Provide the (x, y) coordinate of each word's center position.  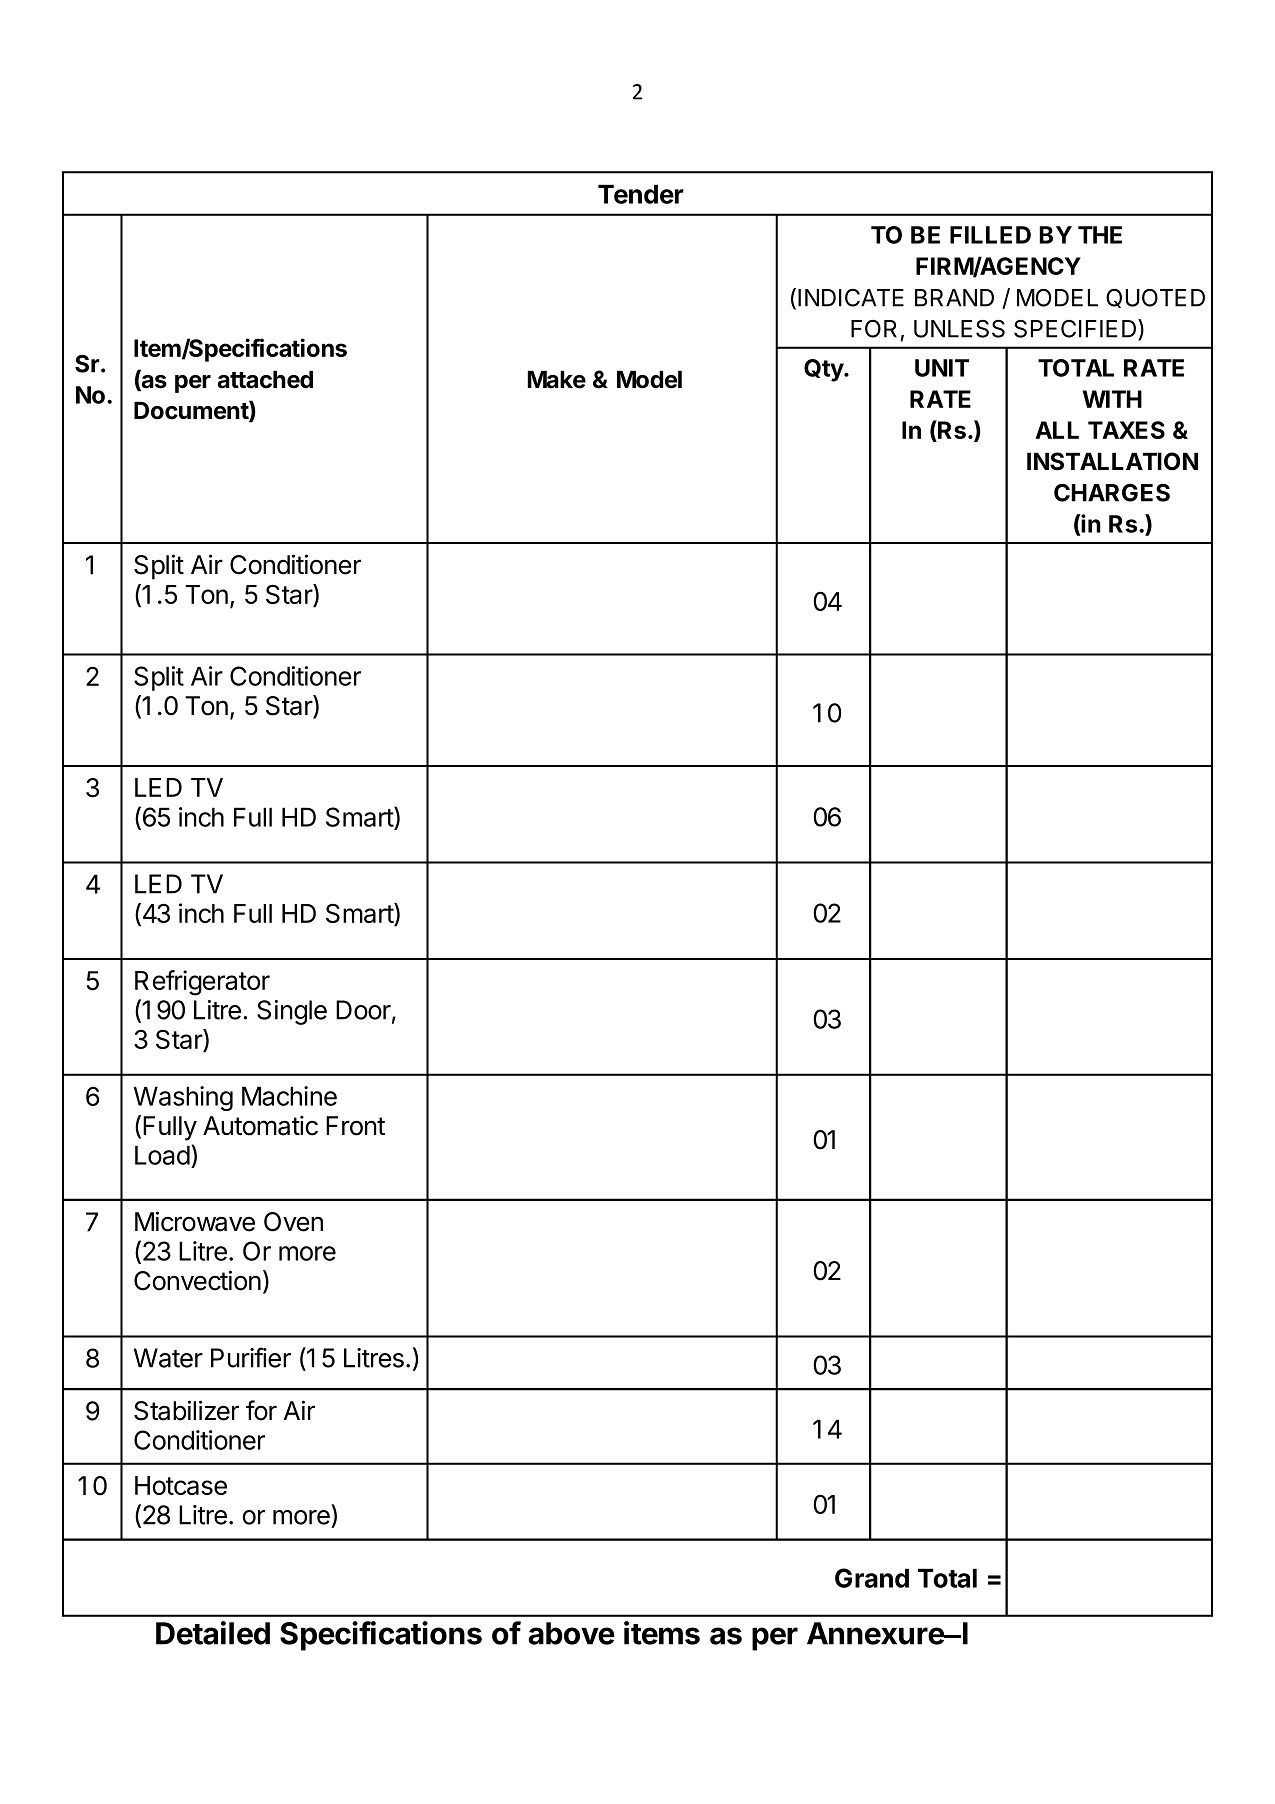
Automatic (260, 1125)
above (571, 1633)
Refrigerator (202, 983)
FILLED (990, 235)
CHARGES (1112, 493)
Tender (641, 194)
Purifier (251, 1357)
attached (265, 379)
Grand (872, 1578)
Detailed (213, 1633)
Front (355, 1126)
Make (556, 379)
